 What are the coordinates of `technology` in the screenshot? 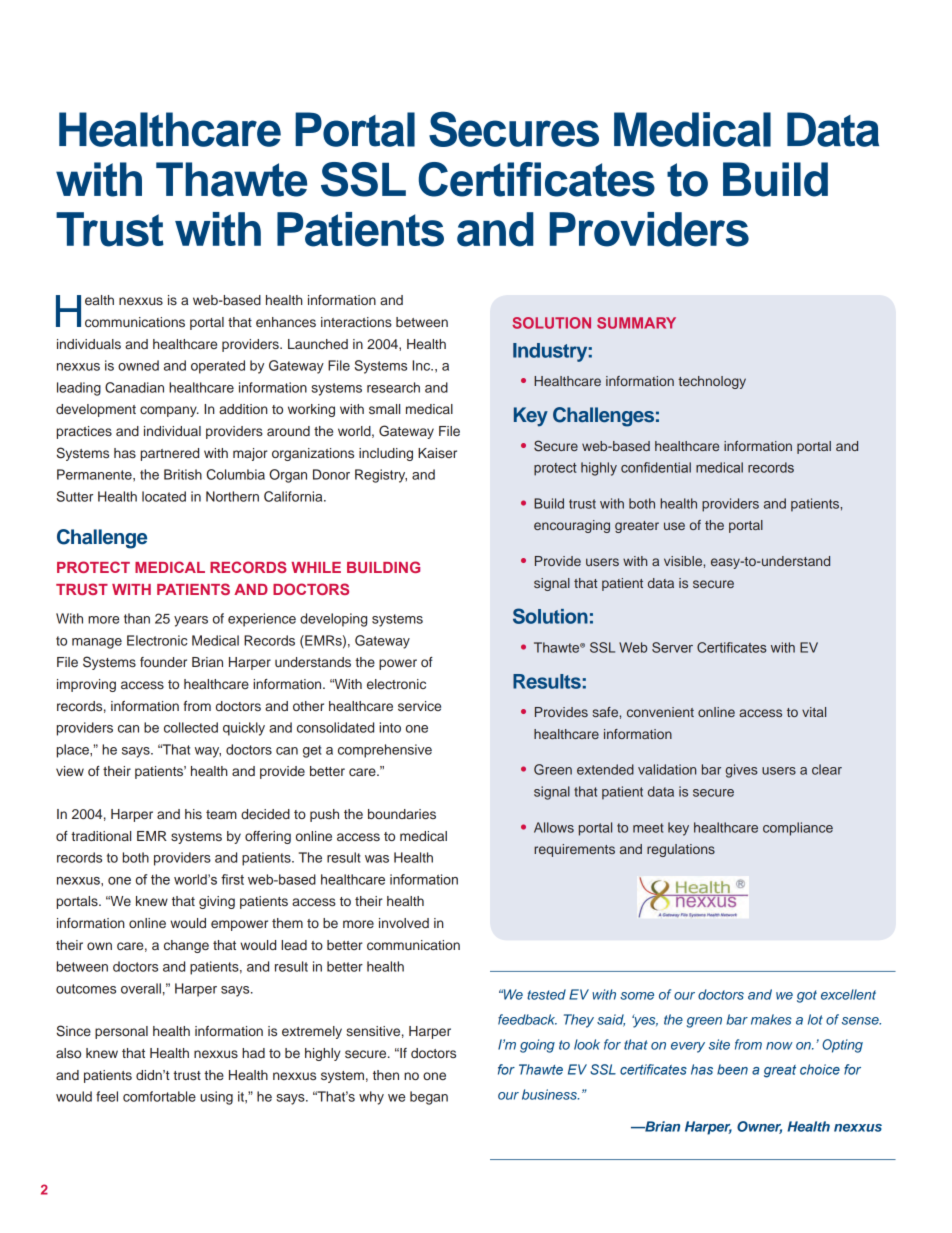 It's located at (712, 382).
